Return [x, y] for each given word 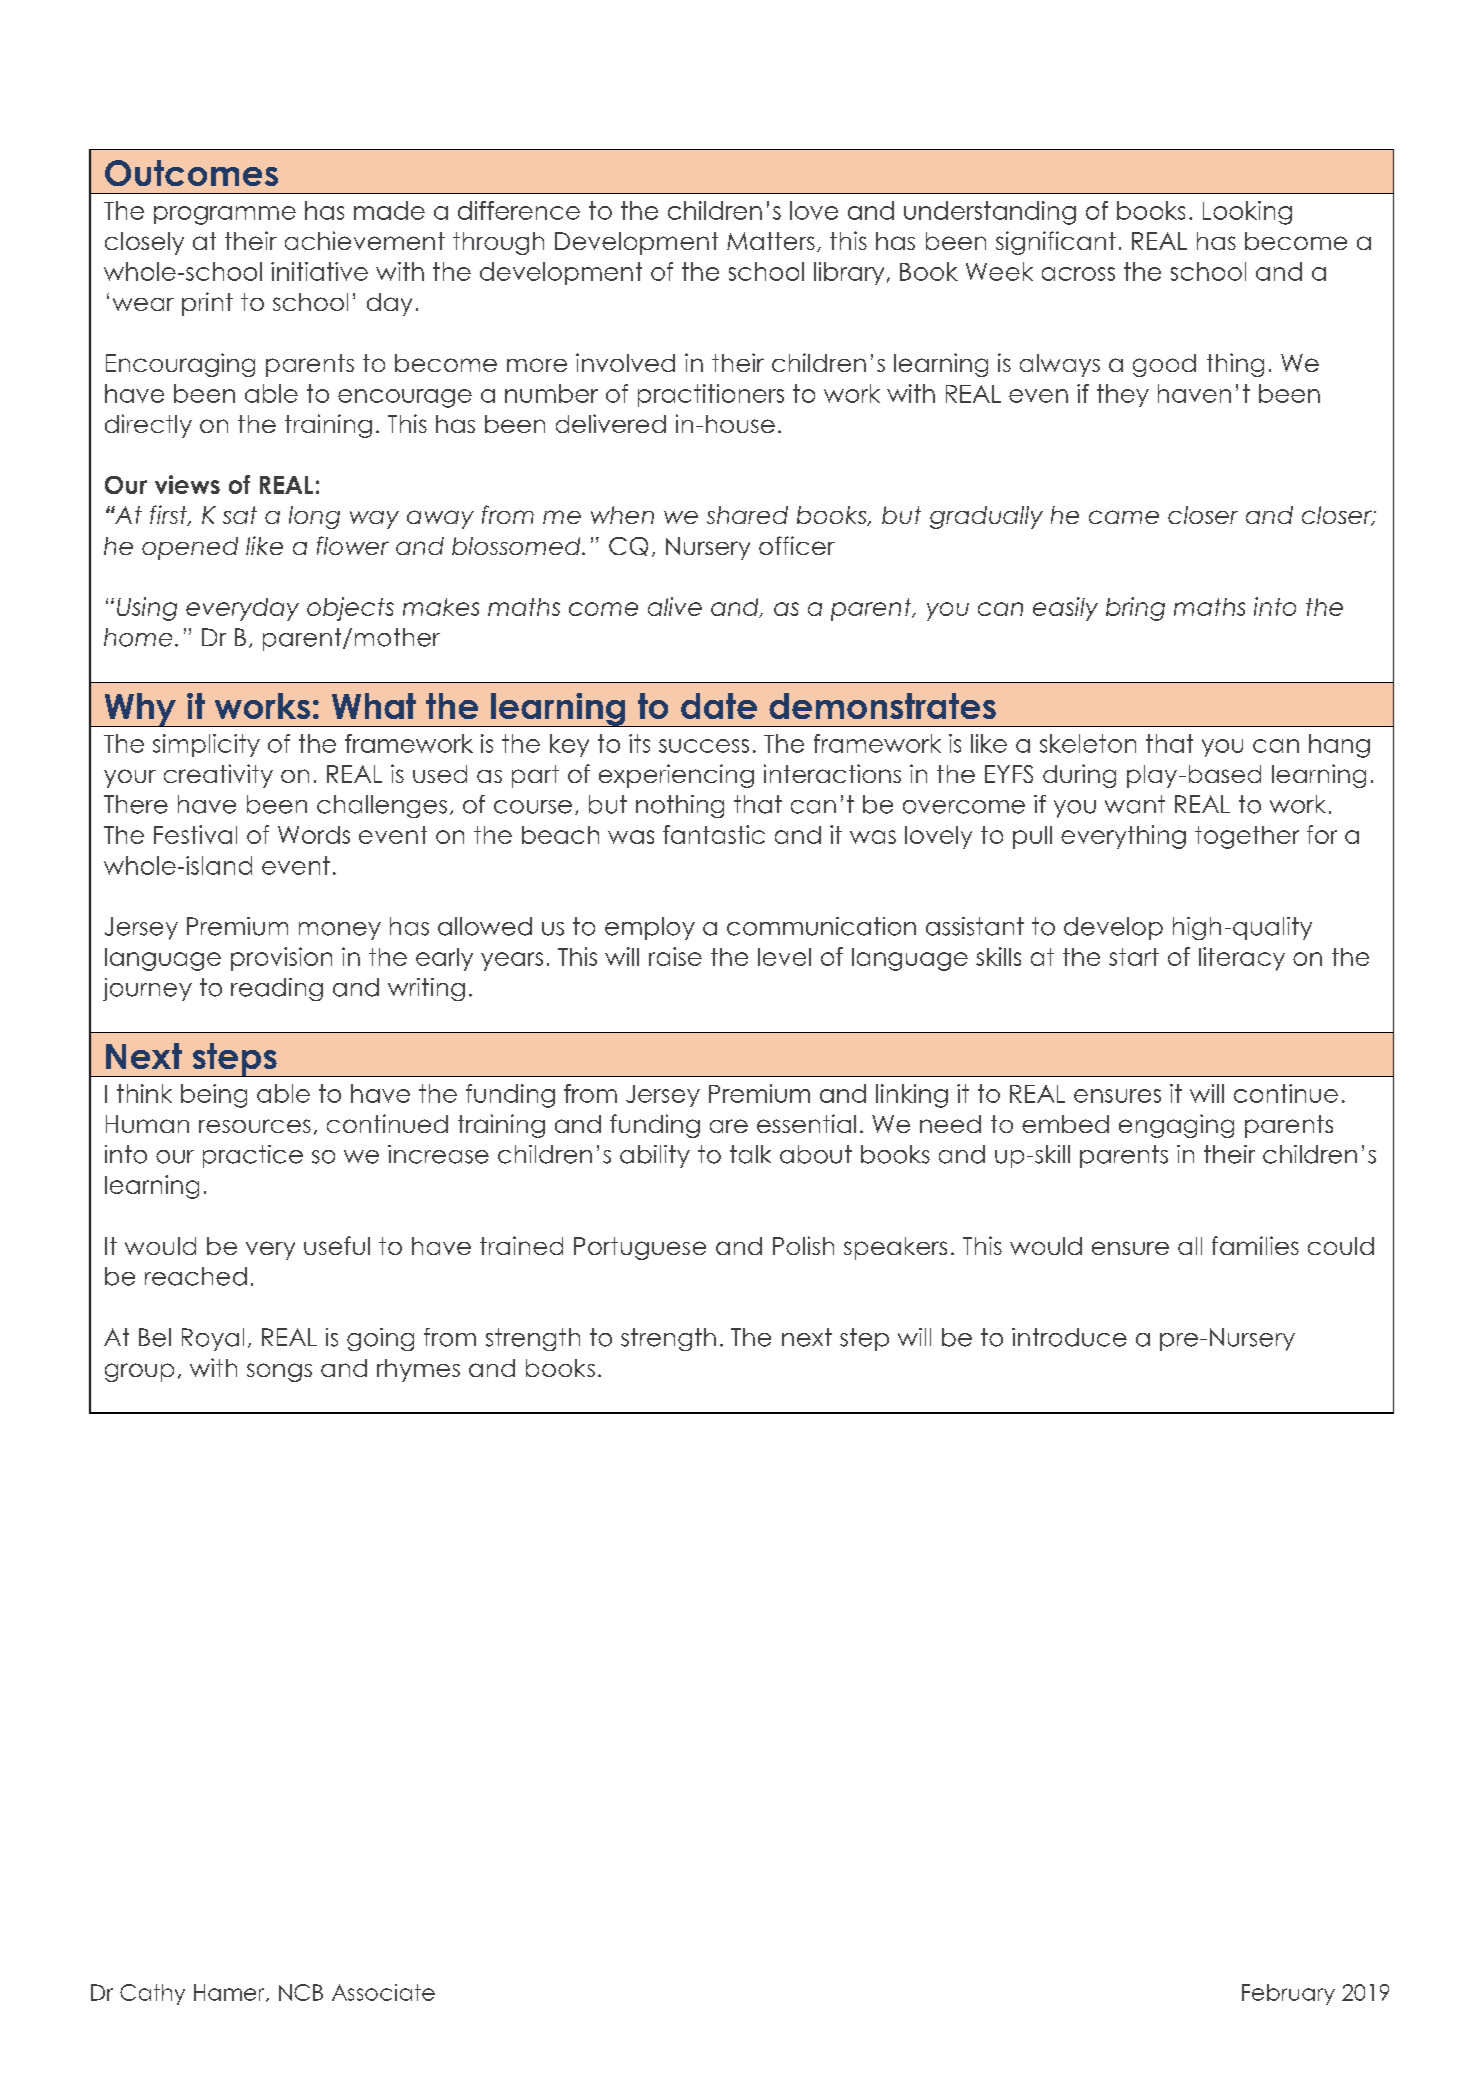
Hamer [230, 1993]
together [1247, 837]
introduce [1069, 1337]
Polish [803, 1245]
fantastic [714, 834]
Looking [1247, 213]
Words [314, 835]
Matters [771, 241]
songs [279, 1372]
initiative [319, 271]
